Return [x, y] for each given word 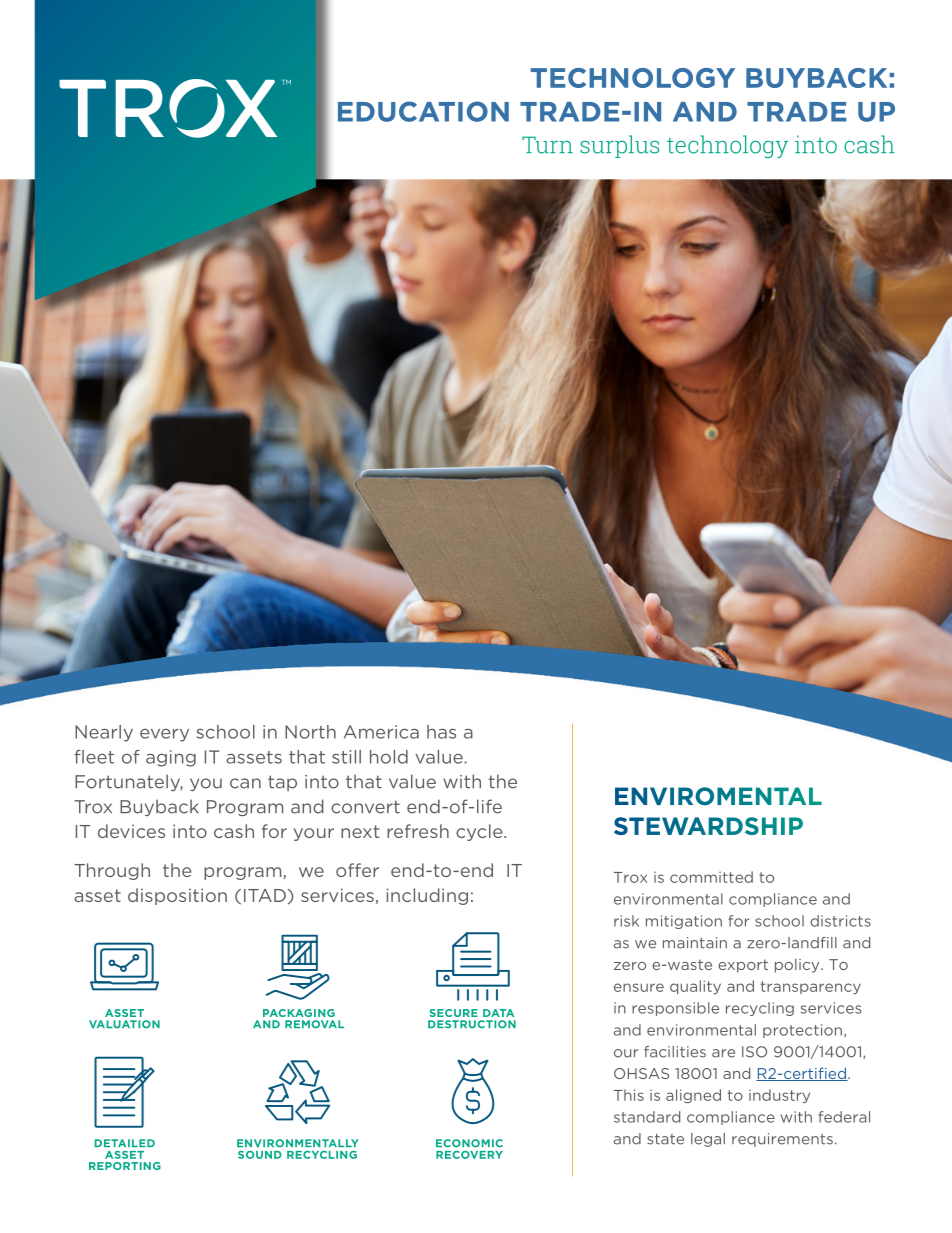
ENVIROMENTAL [718, 796]
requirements [782, 1140]
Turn [547, 145]
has [441, 732]
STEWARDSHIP [708, 826]
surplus [619, 146]
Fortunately [129, 782]
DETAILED [125, 1143]
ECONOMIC [469, 1143]
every [164, 735]
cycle [480, 832]
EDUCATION [423, 111]
